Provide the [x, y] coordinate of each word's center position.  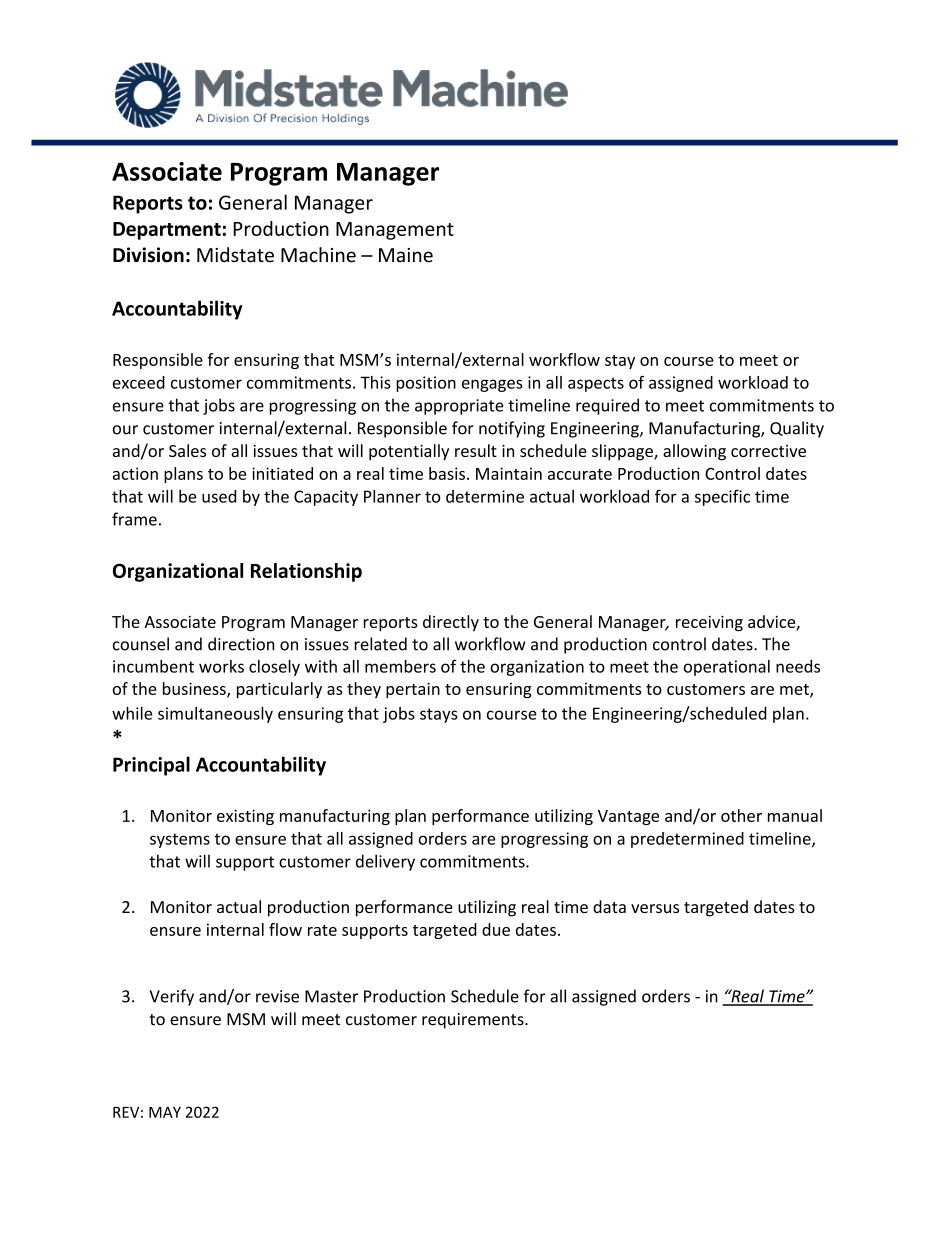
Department [167, 231]
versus [655, 908]
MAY [165, 1112]
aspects [596, 384]
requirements [474, 1021]
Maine [406, 255]
